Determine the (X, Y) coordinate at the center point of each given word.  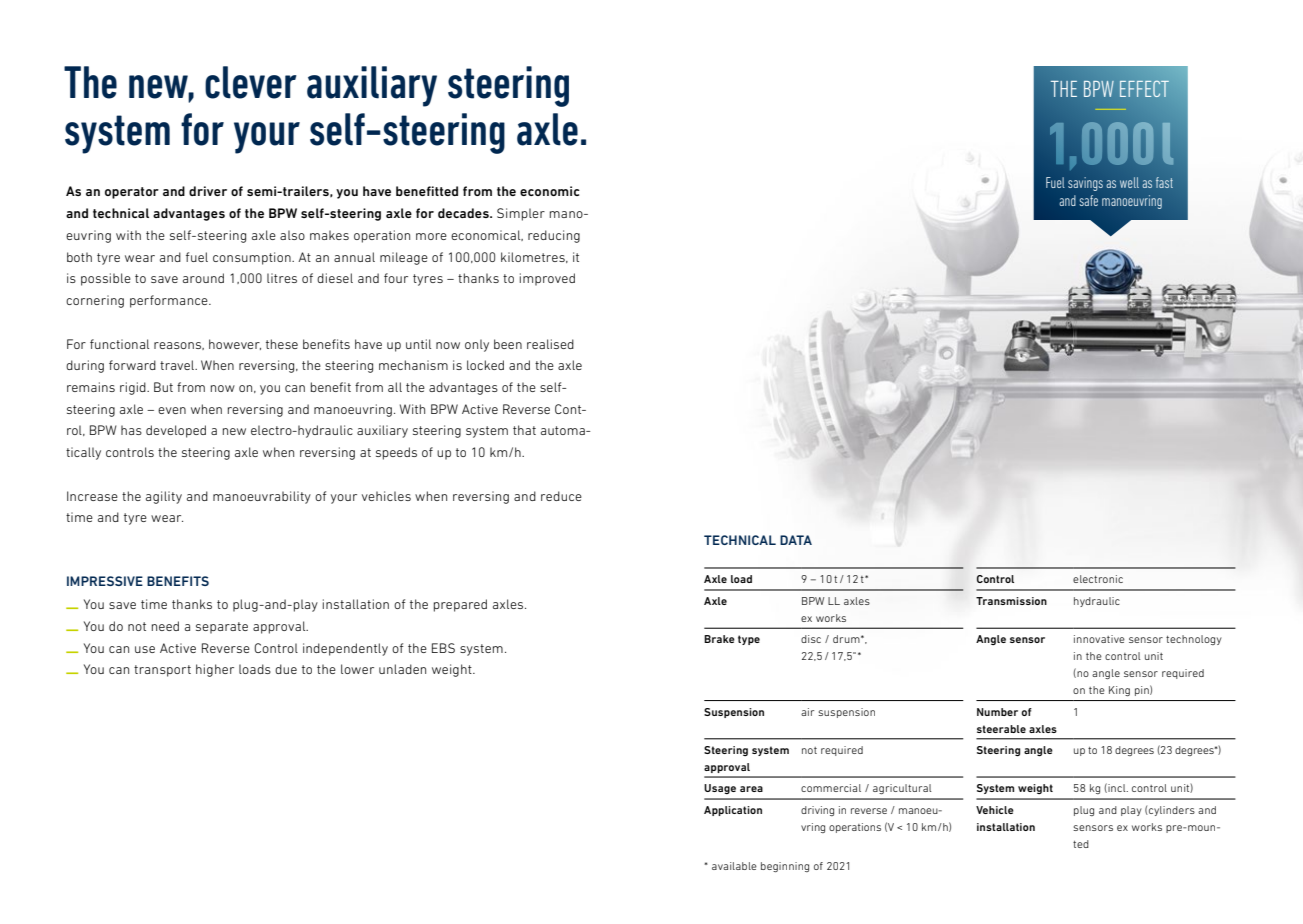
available (734, 866)
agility (164, 497)
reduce (561, 496)
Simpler (521, 214)
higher (215, 670)
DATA (796, 540)
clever (251, 82)
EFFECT (1144, 88)
